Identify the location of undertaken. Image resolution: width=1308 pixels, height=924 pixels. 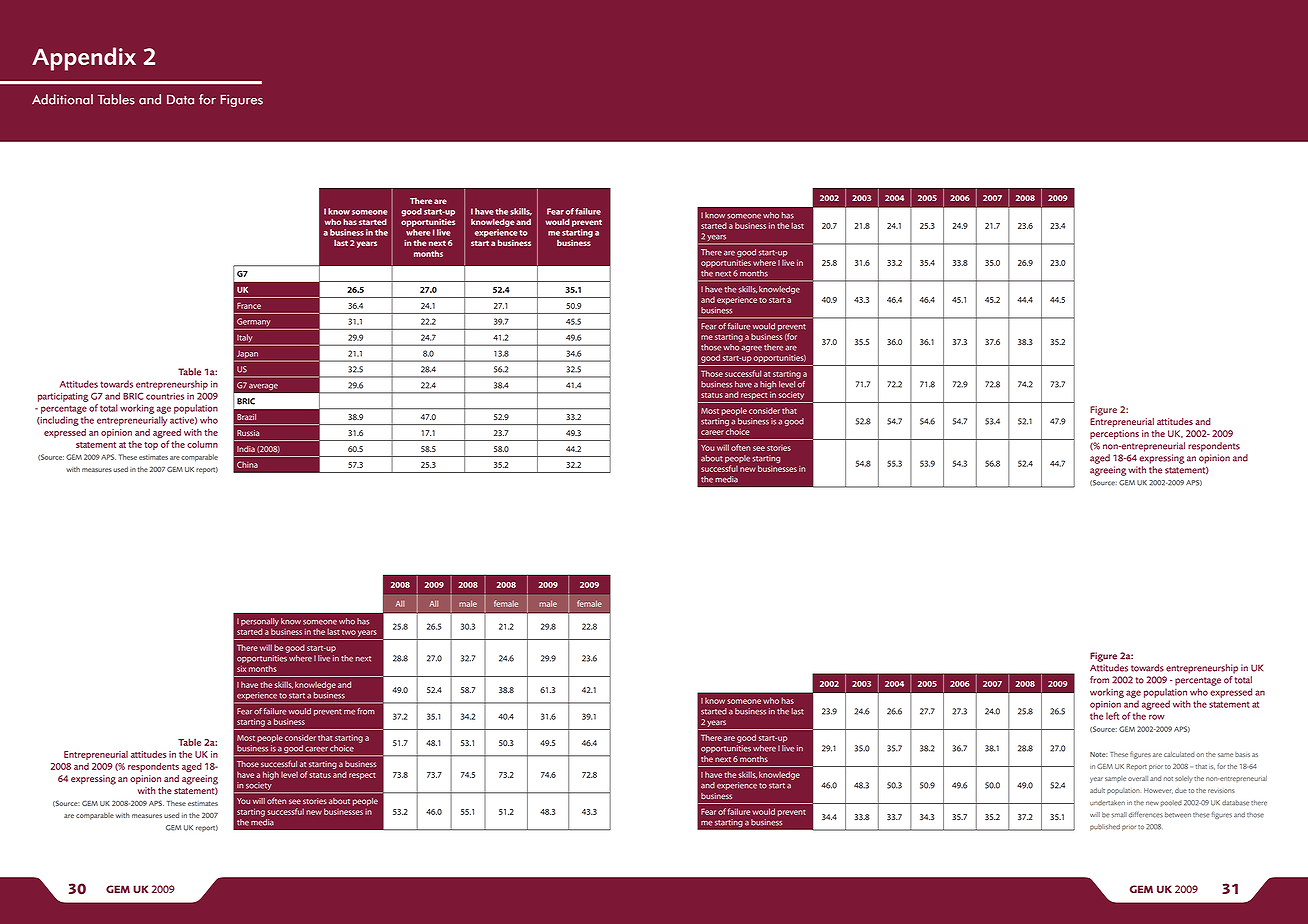
(1107, 803).
